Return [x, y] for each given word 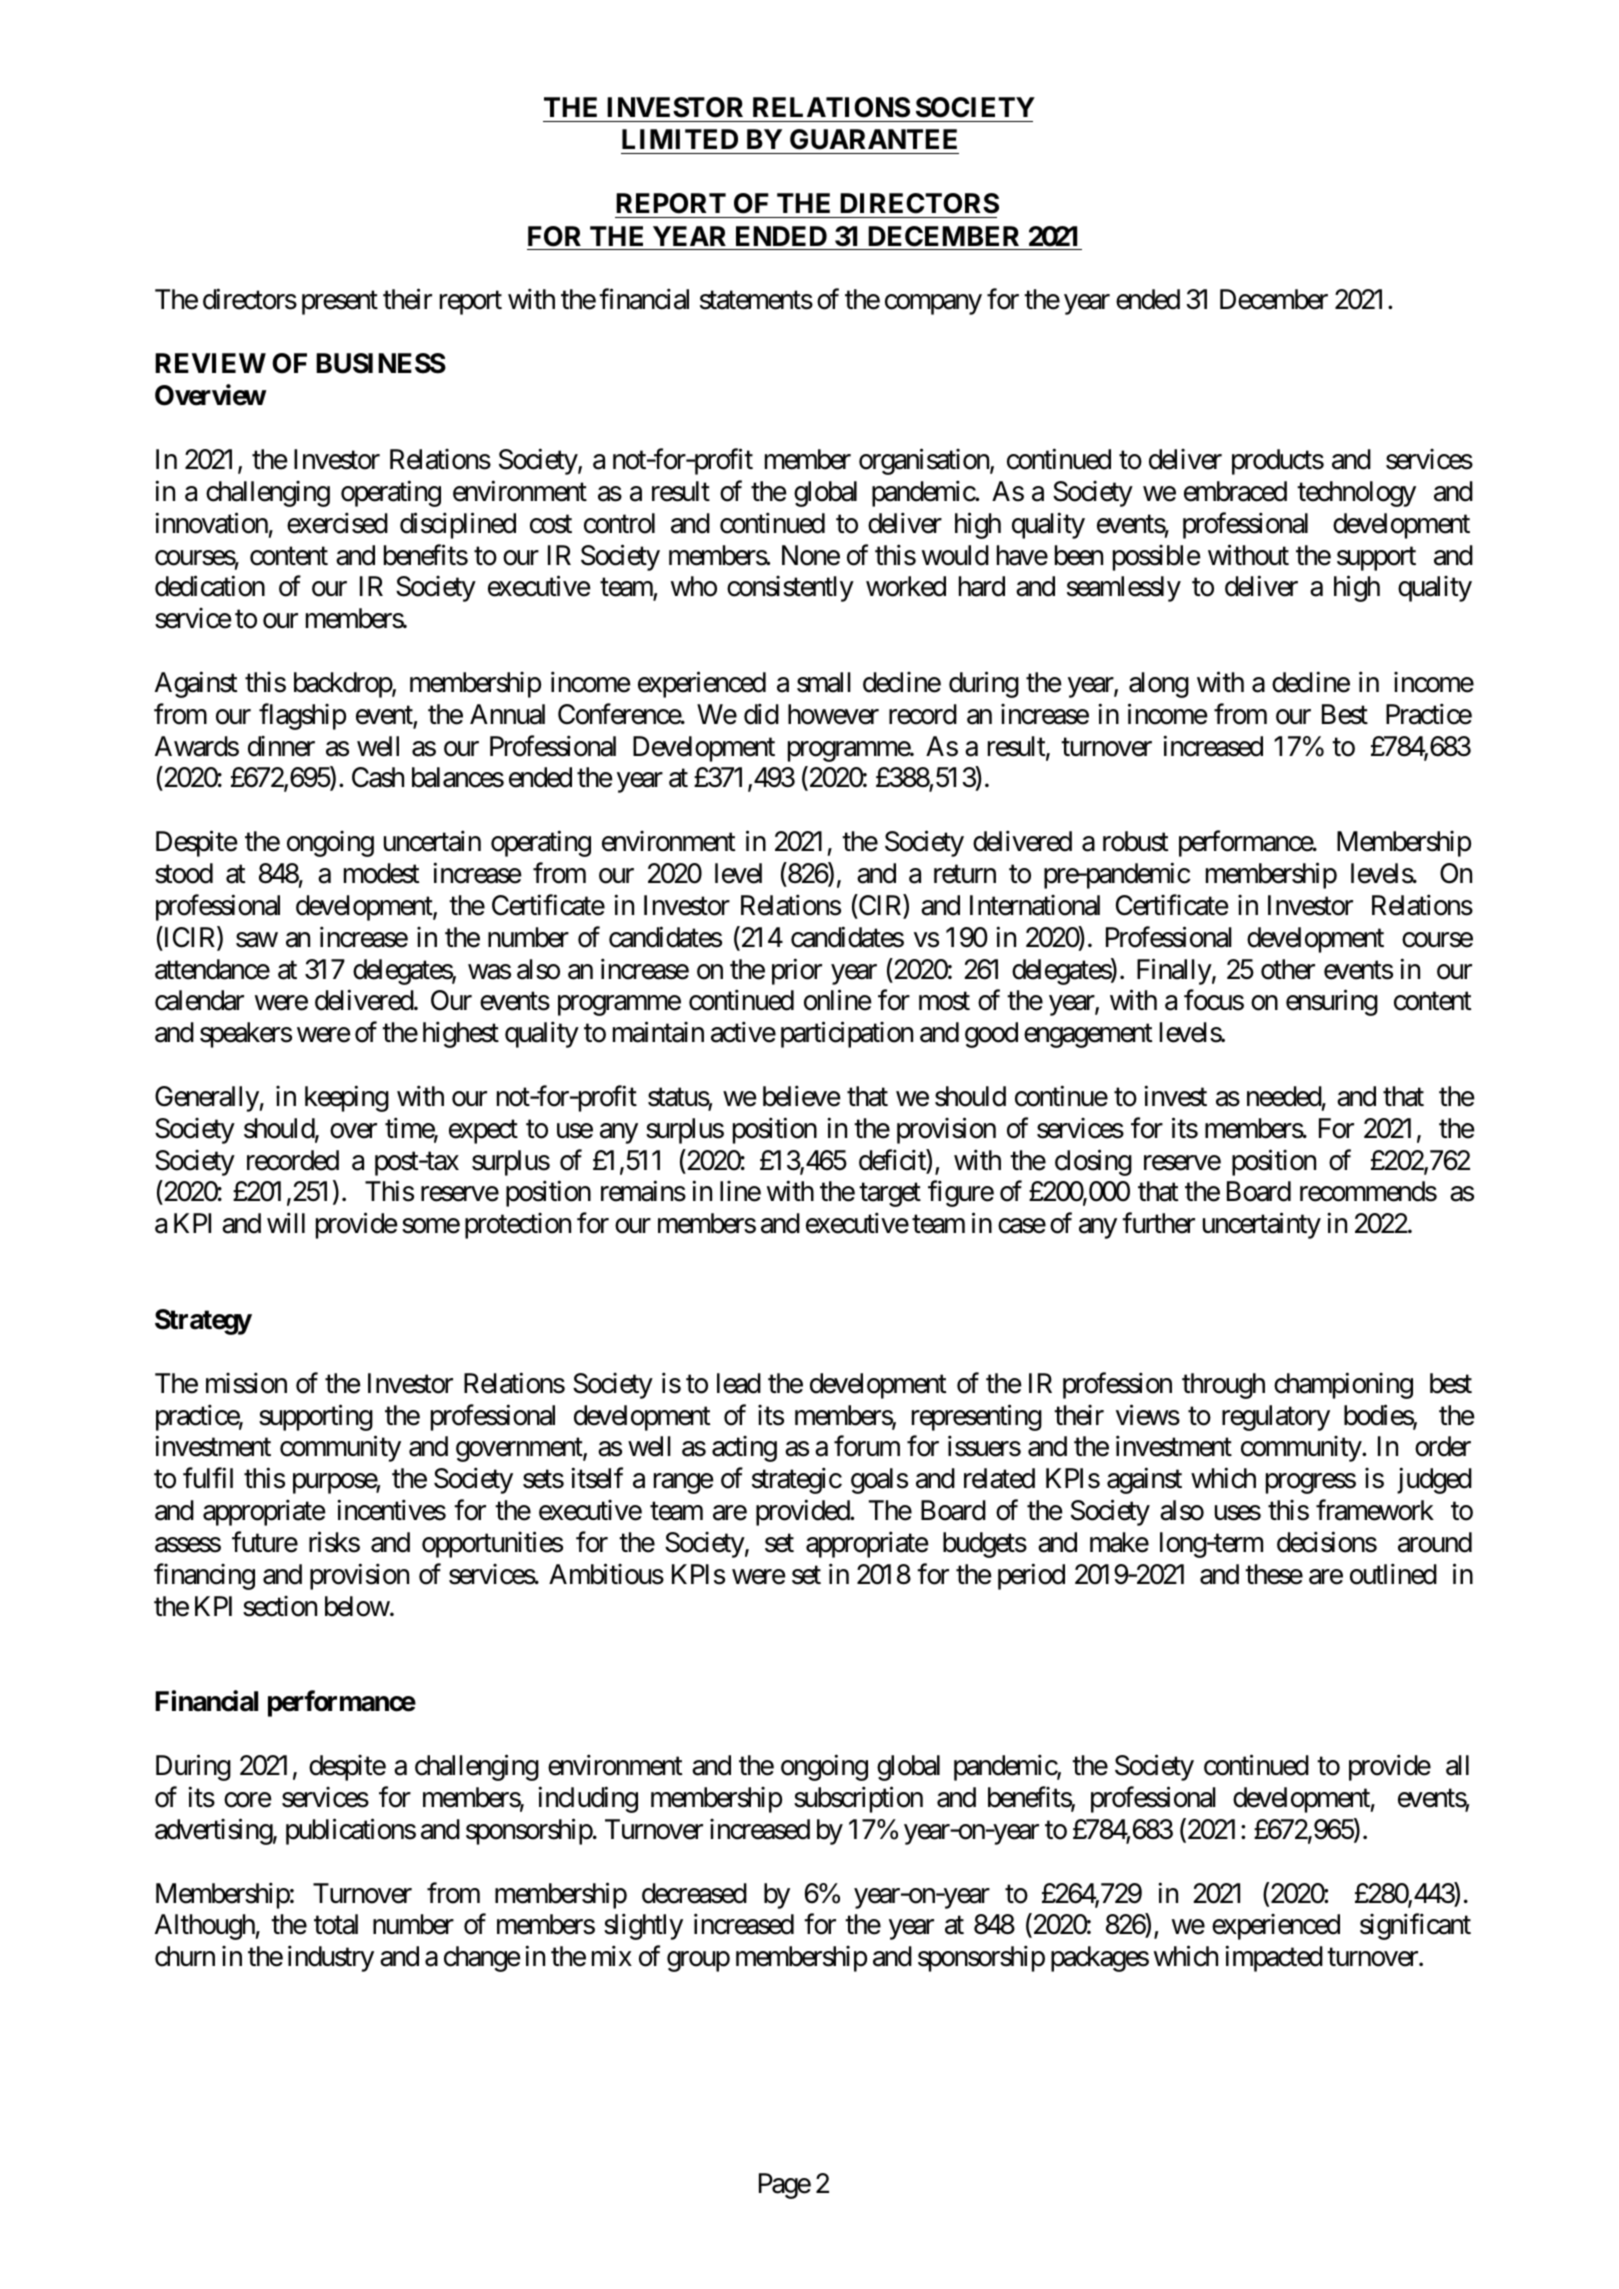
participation [847, 1035]
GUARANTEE [873, 139]
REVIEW [210, 363]
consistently [790, 589]
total [336, 1924]
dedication [210, 586]
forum [867, 1446]
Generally [207, 1099]
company [933, 305]
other [1288, 969]
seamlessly [1124, 589]
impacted [1274, 1959]
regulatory [1276, 1418]
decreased [694, 1893]
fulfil [208, 1478]
